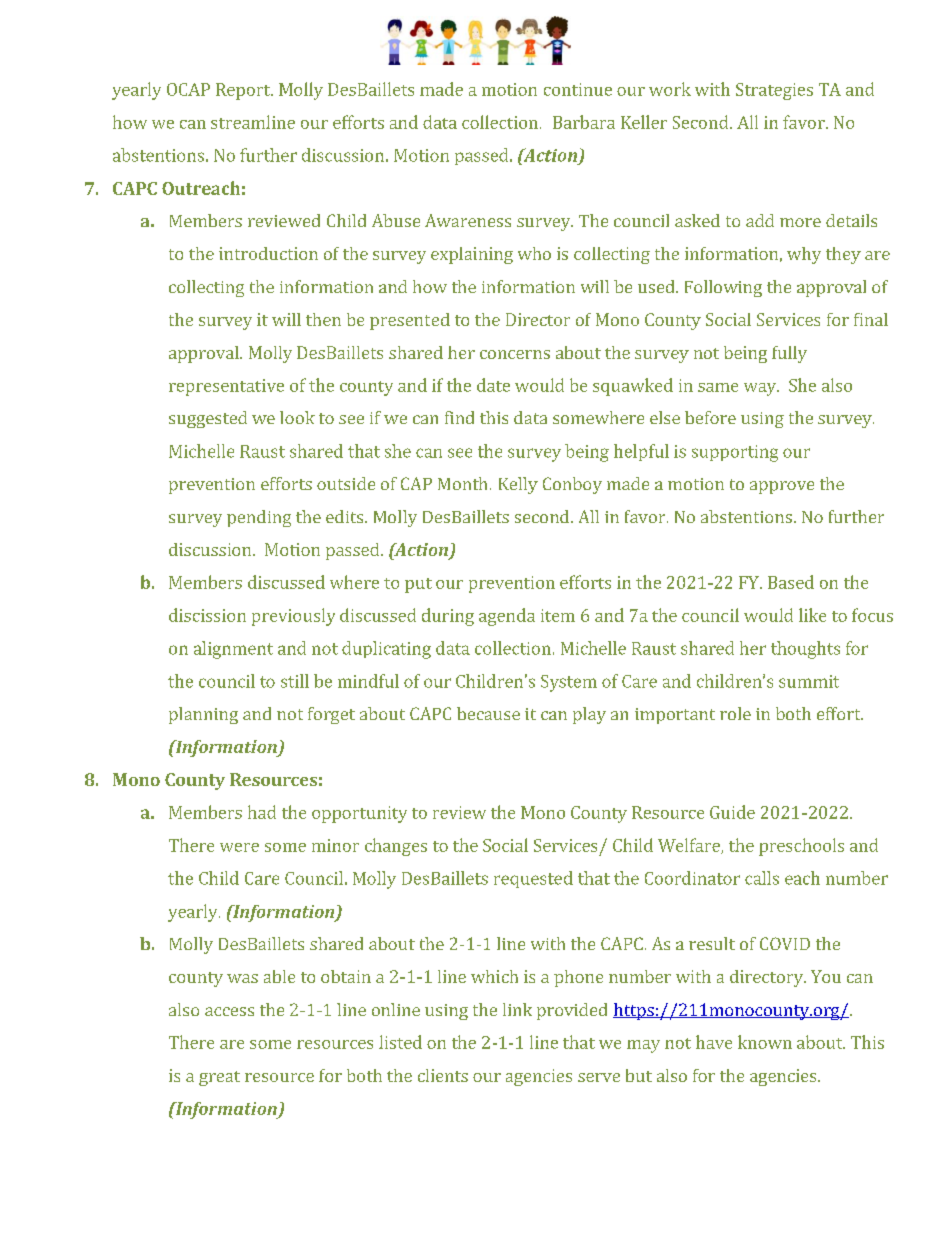 The width and height of the screenshot is (952, 1233). What do you see at coordinates (297, 417) in the screenshot?
I see `look` at bounding box center [297, 417].
